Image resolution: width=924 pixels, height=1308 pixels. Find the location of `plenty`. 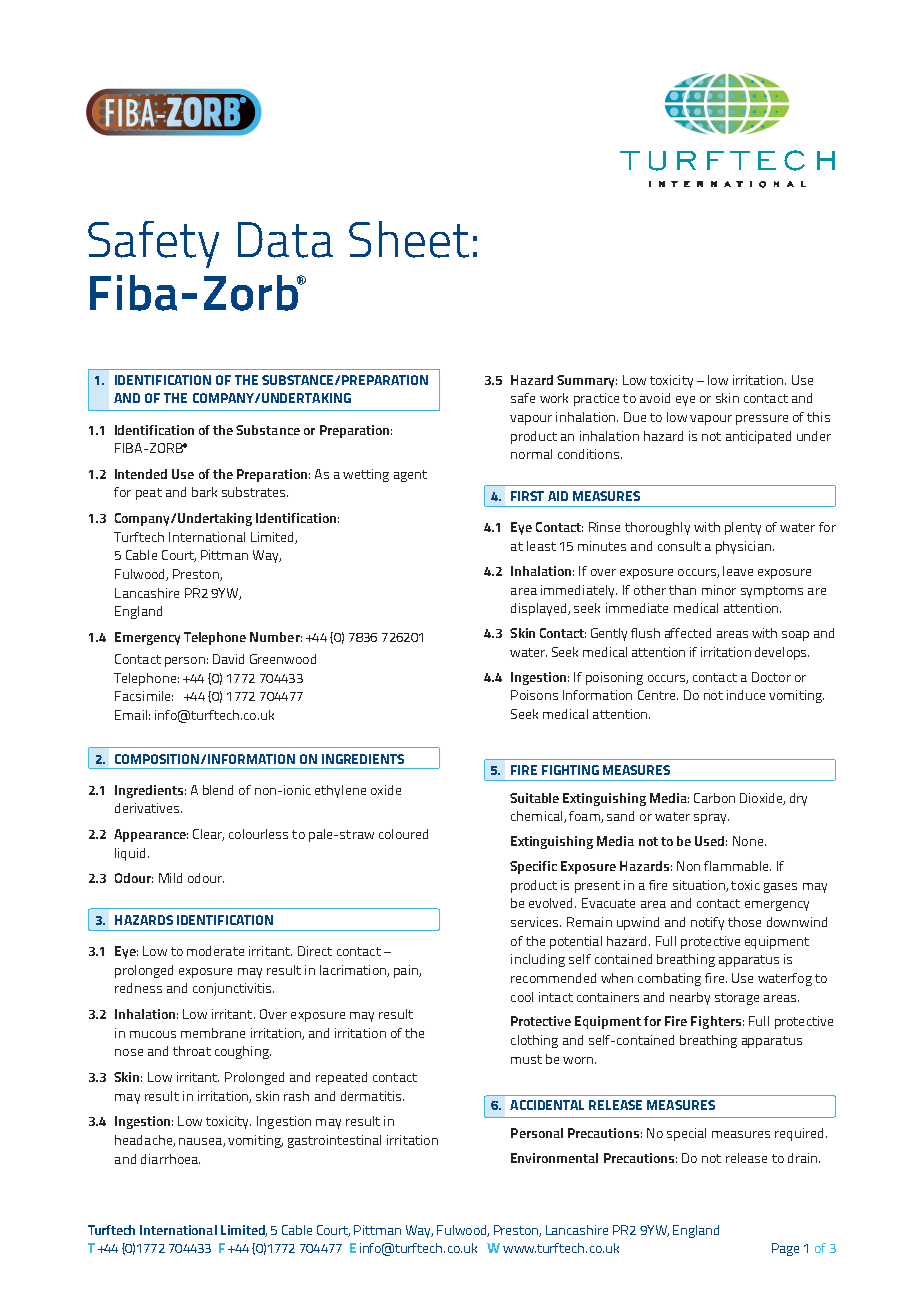

plenty is located at coordinates (743, 528).
